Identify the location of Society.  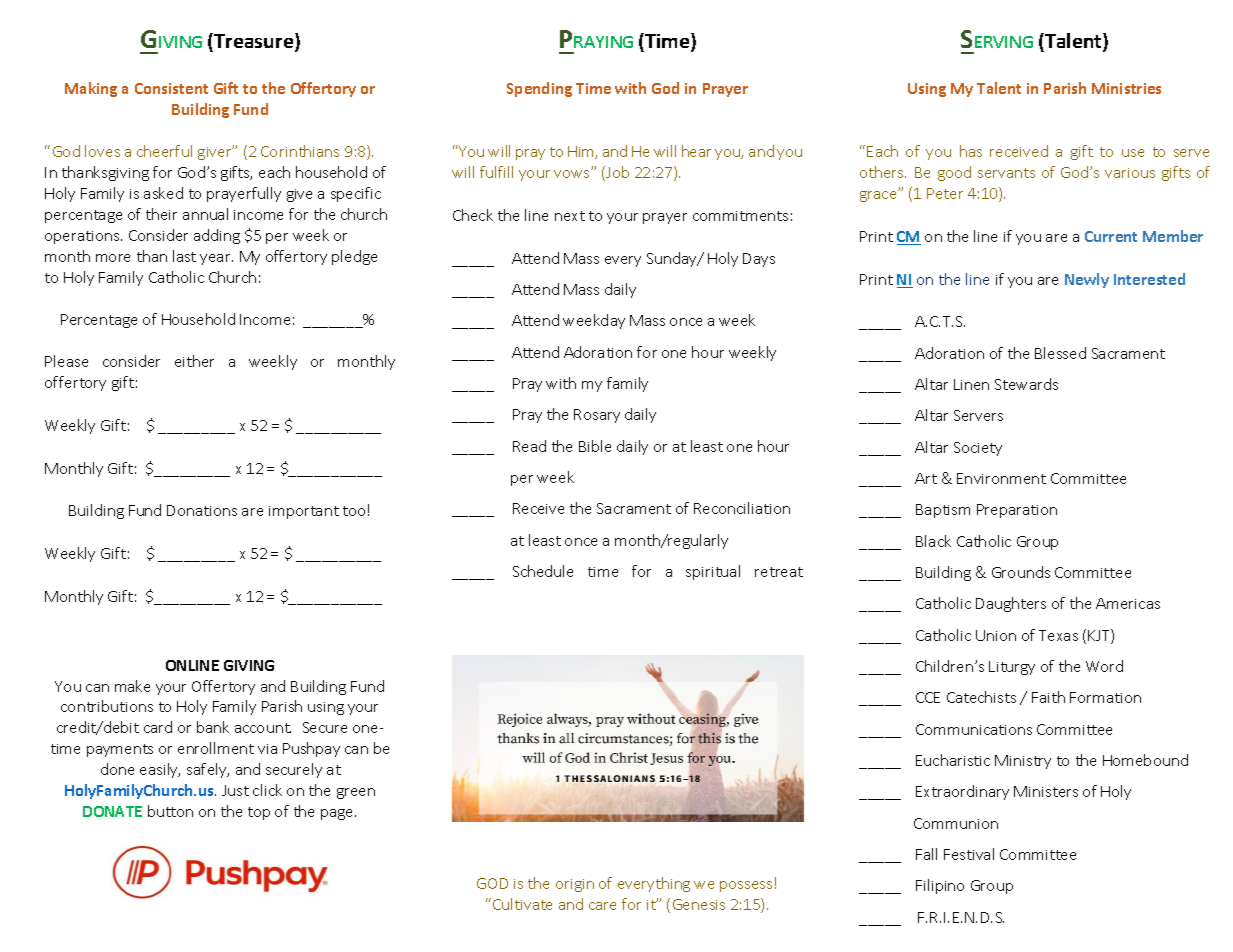
(978, 449).
